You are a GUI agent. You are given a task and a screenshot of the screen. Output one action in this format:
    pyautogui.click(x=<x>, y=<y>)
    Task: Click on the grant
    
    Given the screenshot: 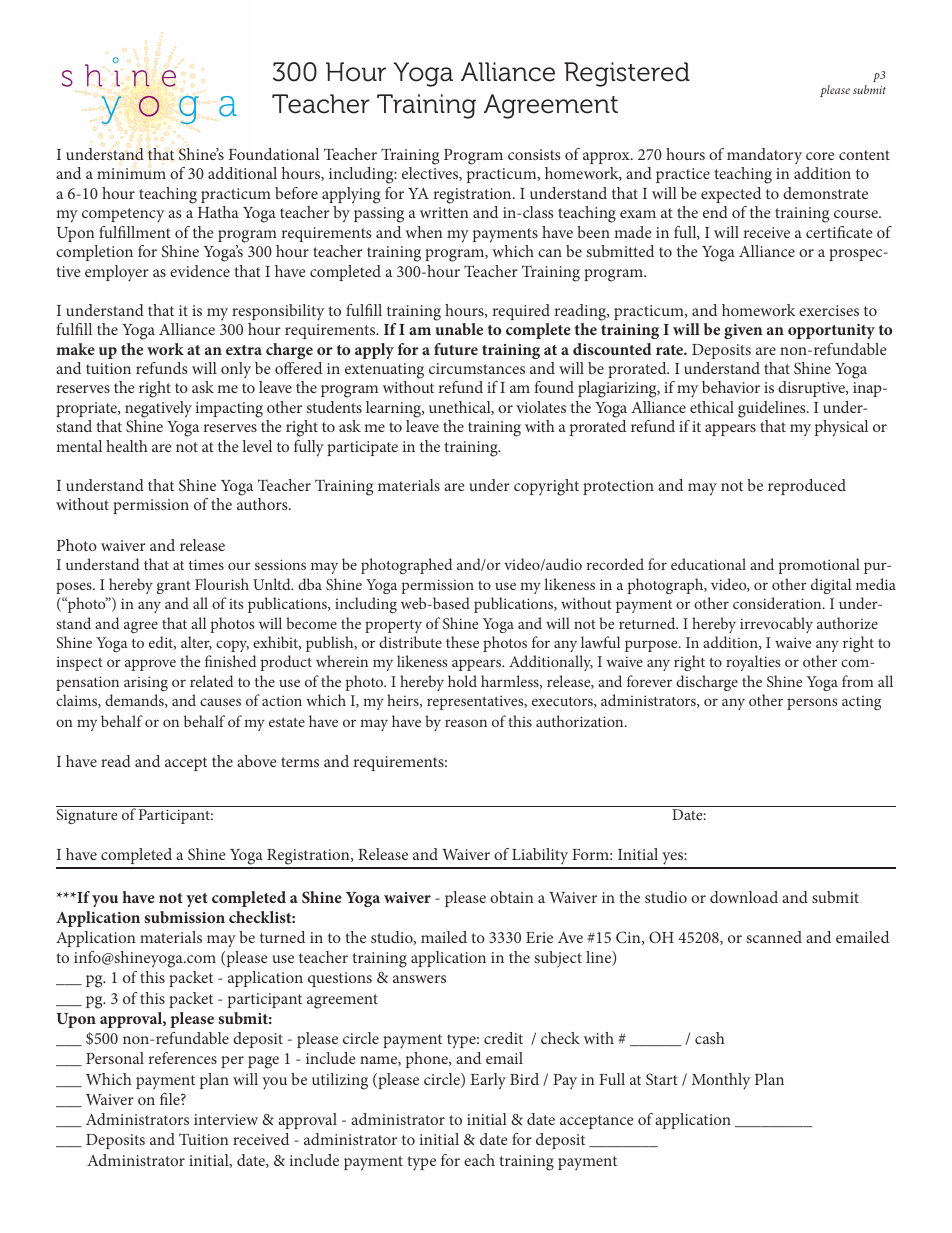 What is the action you would take?
    pyautogui.click(x=174, y=587)
